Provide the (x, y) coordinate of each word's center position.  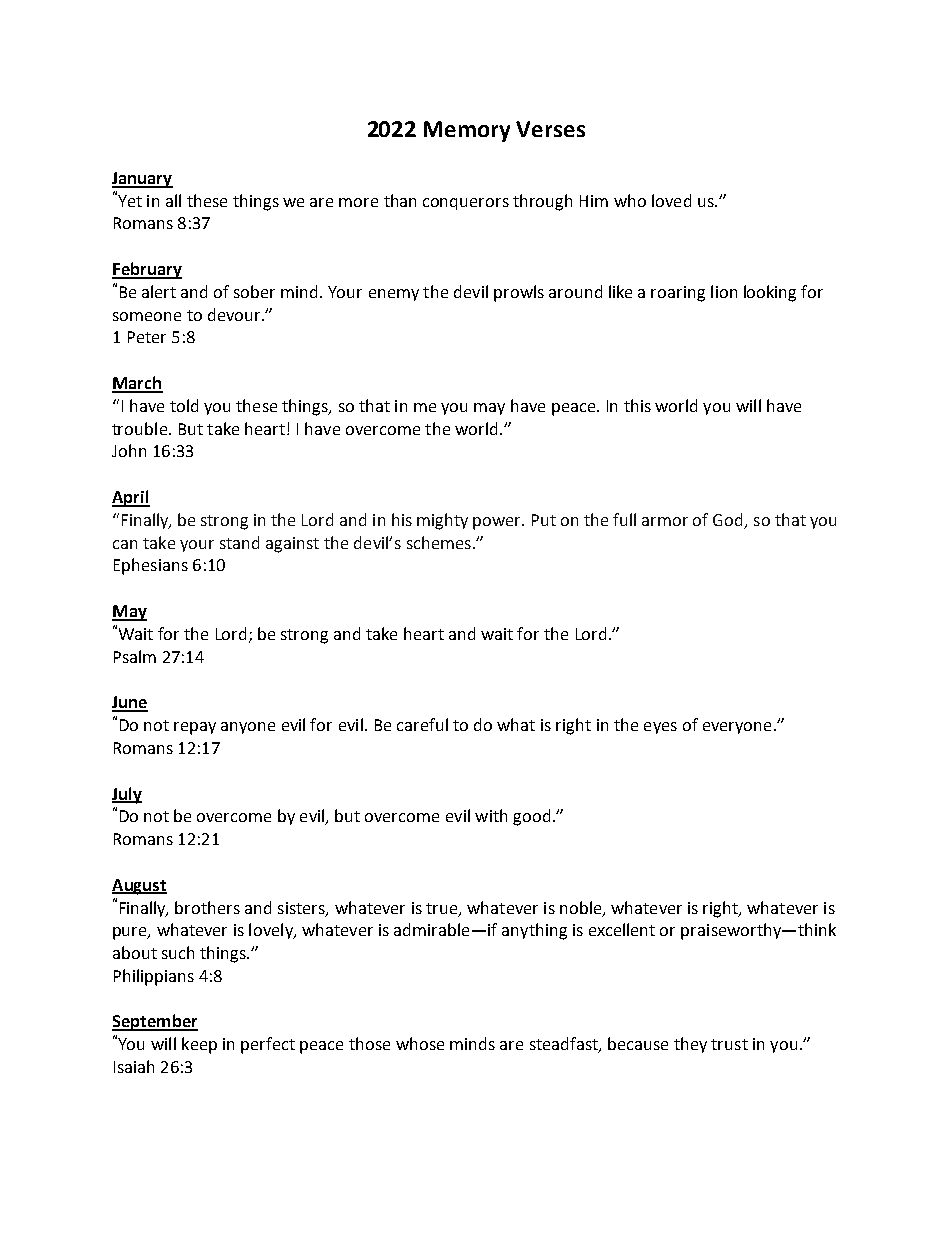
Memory (467, 131)
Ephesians (151, 566)
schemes (439, 542)
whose (420, 1043)
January (142, 180)
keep (199, 1045)
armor (665, 521)
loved (671, 200)
